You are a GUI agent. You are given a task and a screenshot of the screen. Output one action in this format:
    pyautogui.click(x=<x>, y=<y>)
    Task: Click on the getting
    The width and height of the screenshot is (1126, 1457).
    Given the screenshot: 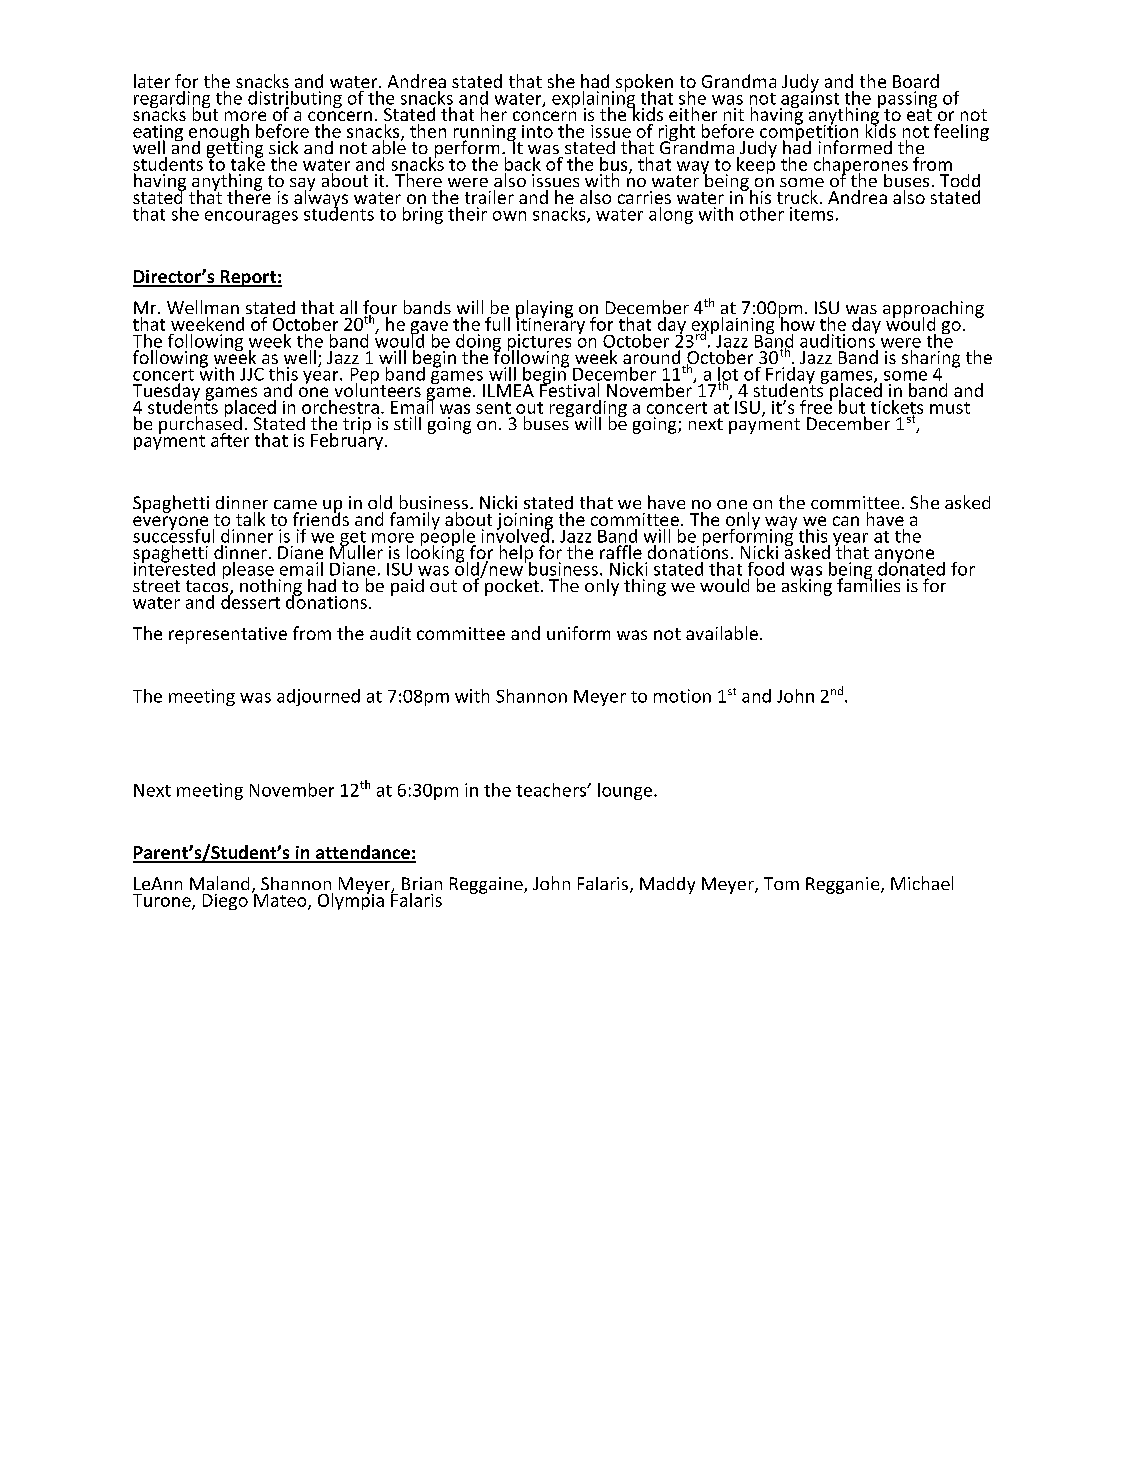 What is the action you would take?
    pyautogui.click(x=235, y=149)
